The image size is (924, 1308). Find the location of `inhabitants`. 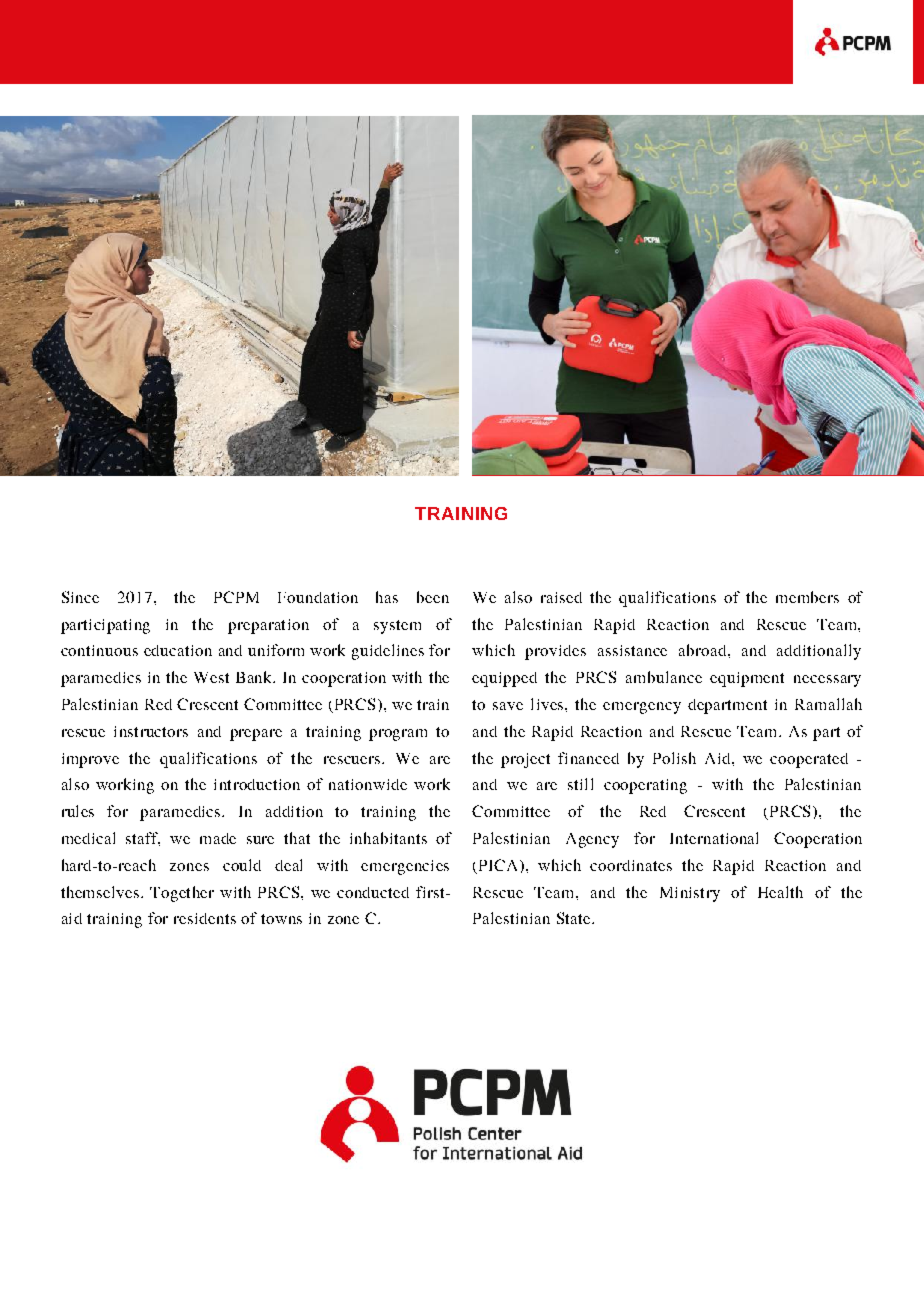

inhabitants is located at coordinates (388, 838).
